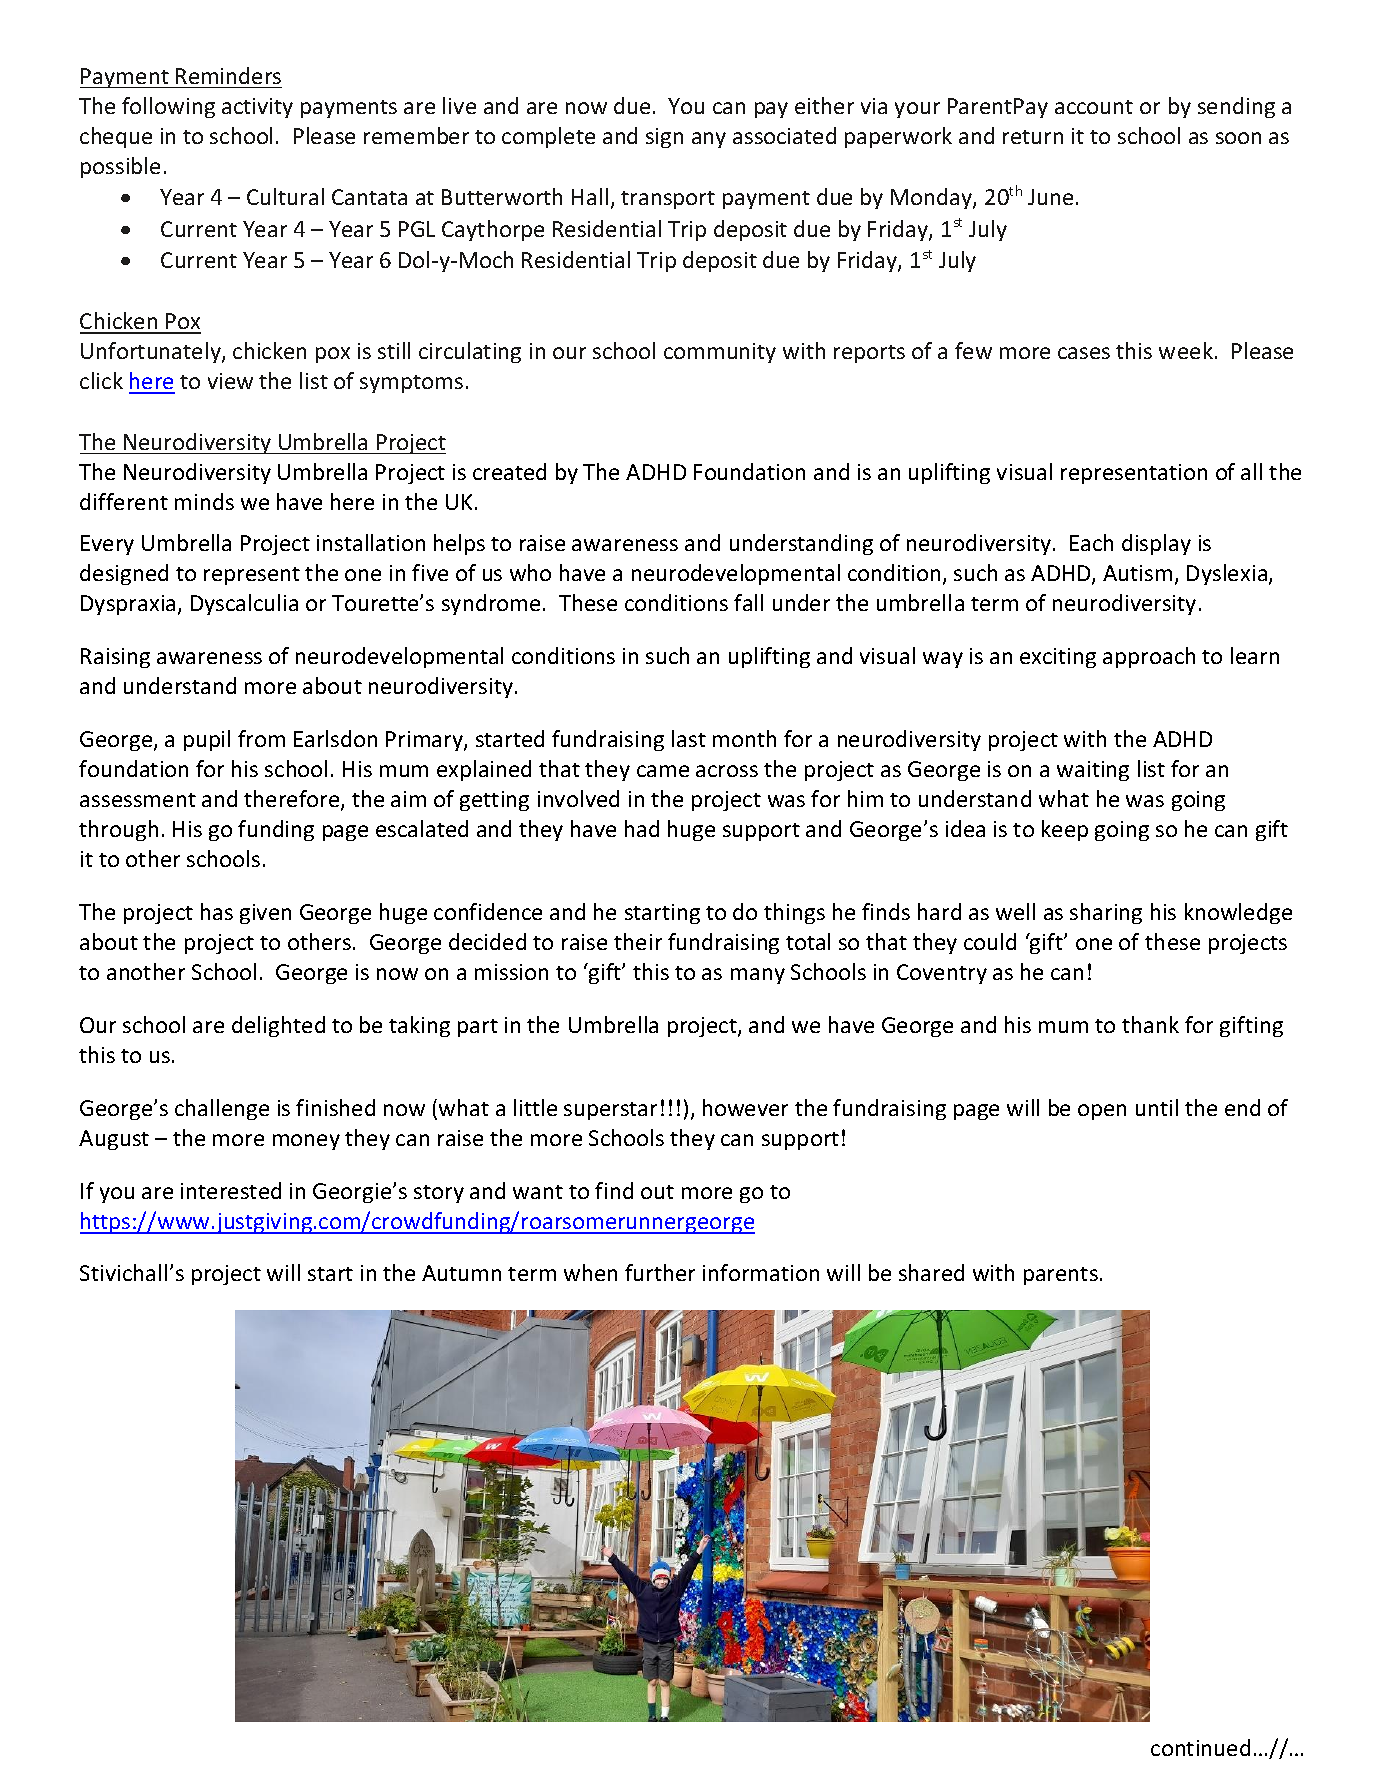 This screenshot has height=1778, width=1374. Describe the element at coordinates (1106, 913) in the screenshot. I see `sharing` at that location.
